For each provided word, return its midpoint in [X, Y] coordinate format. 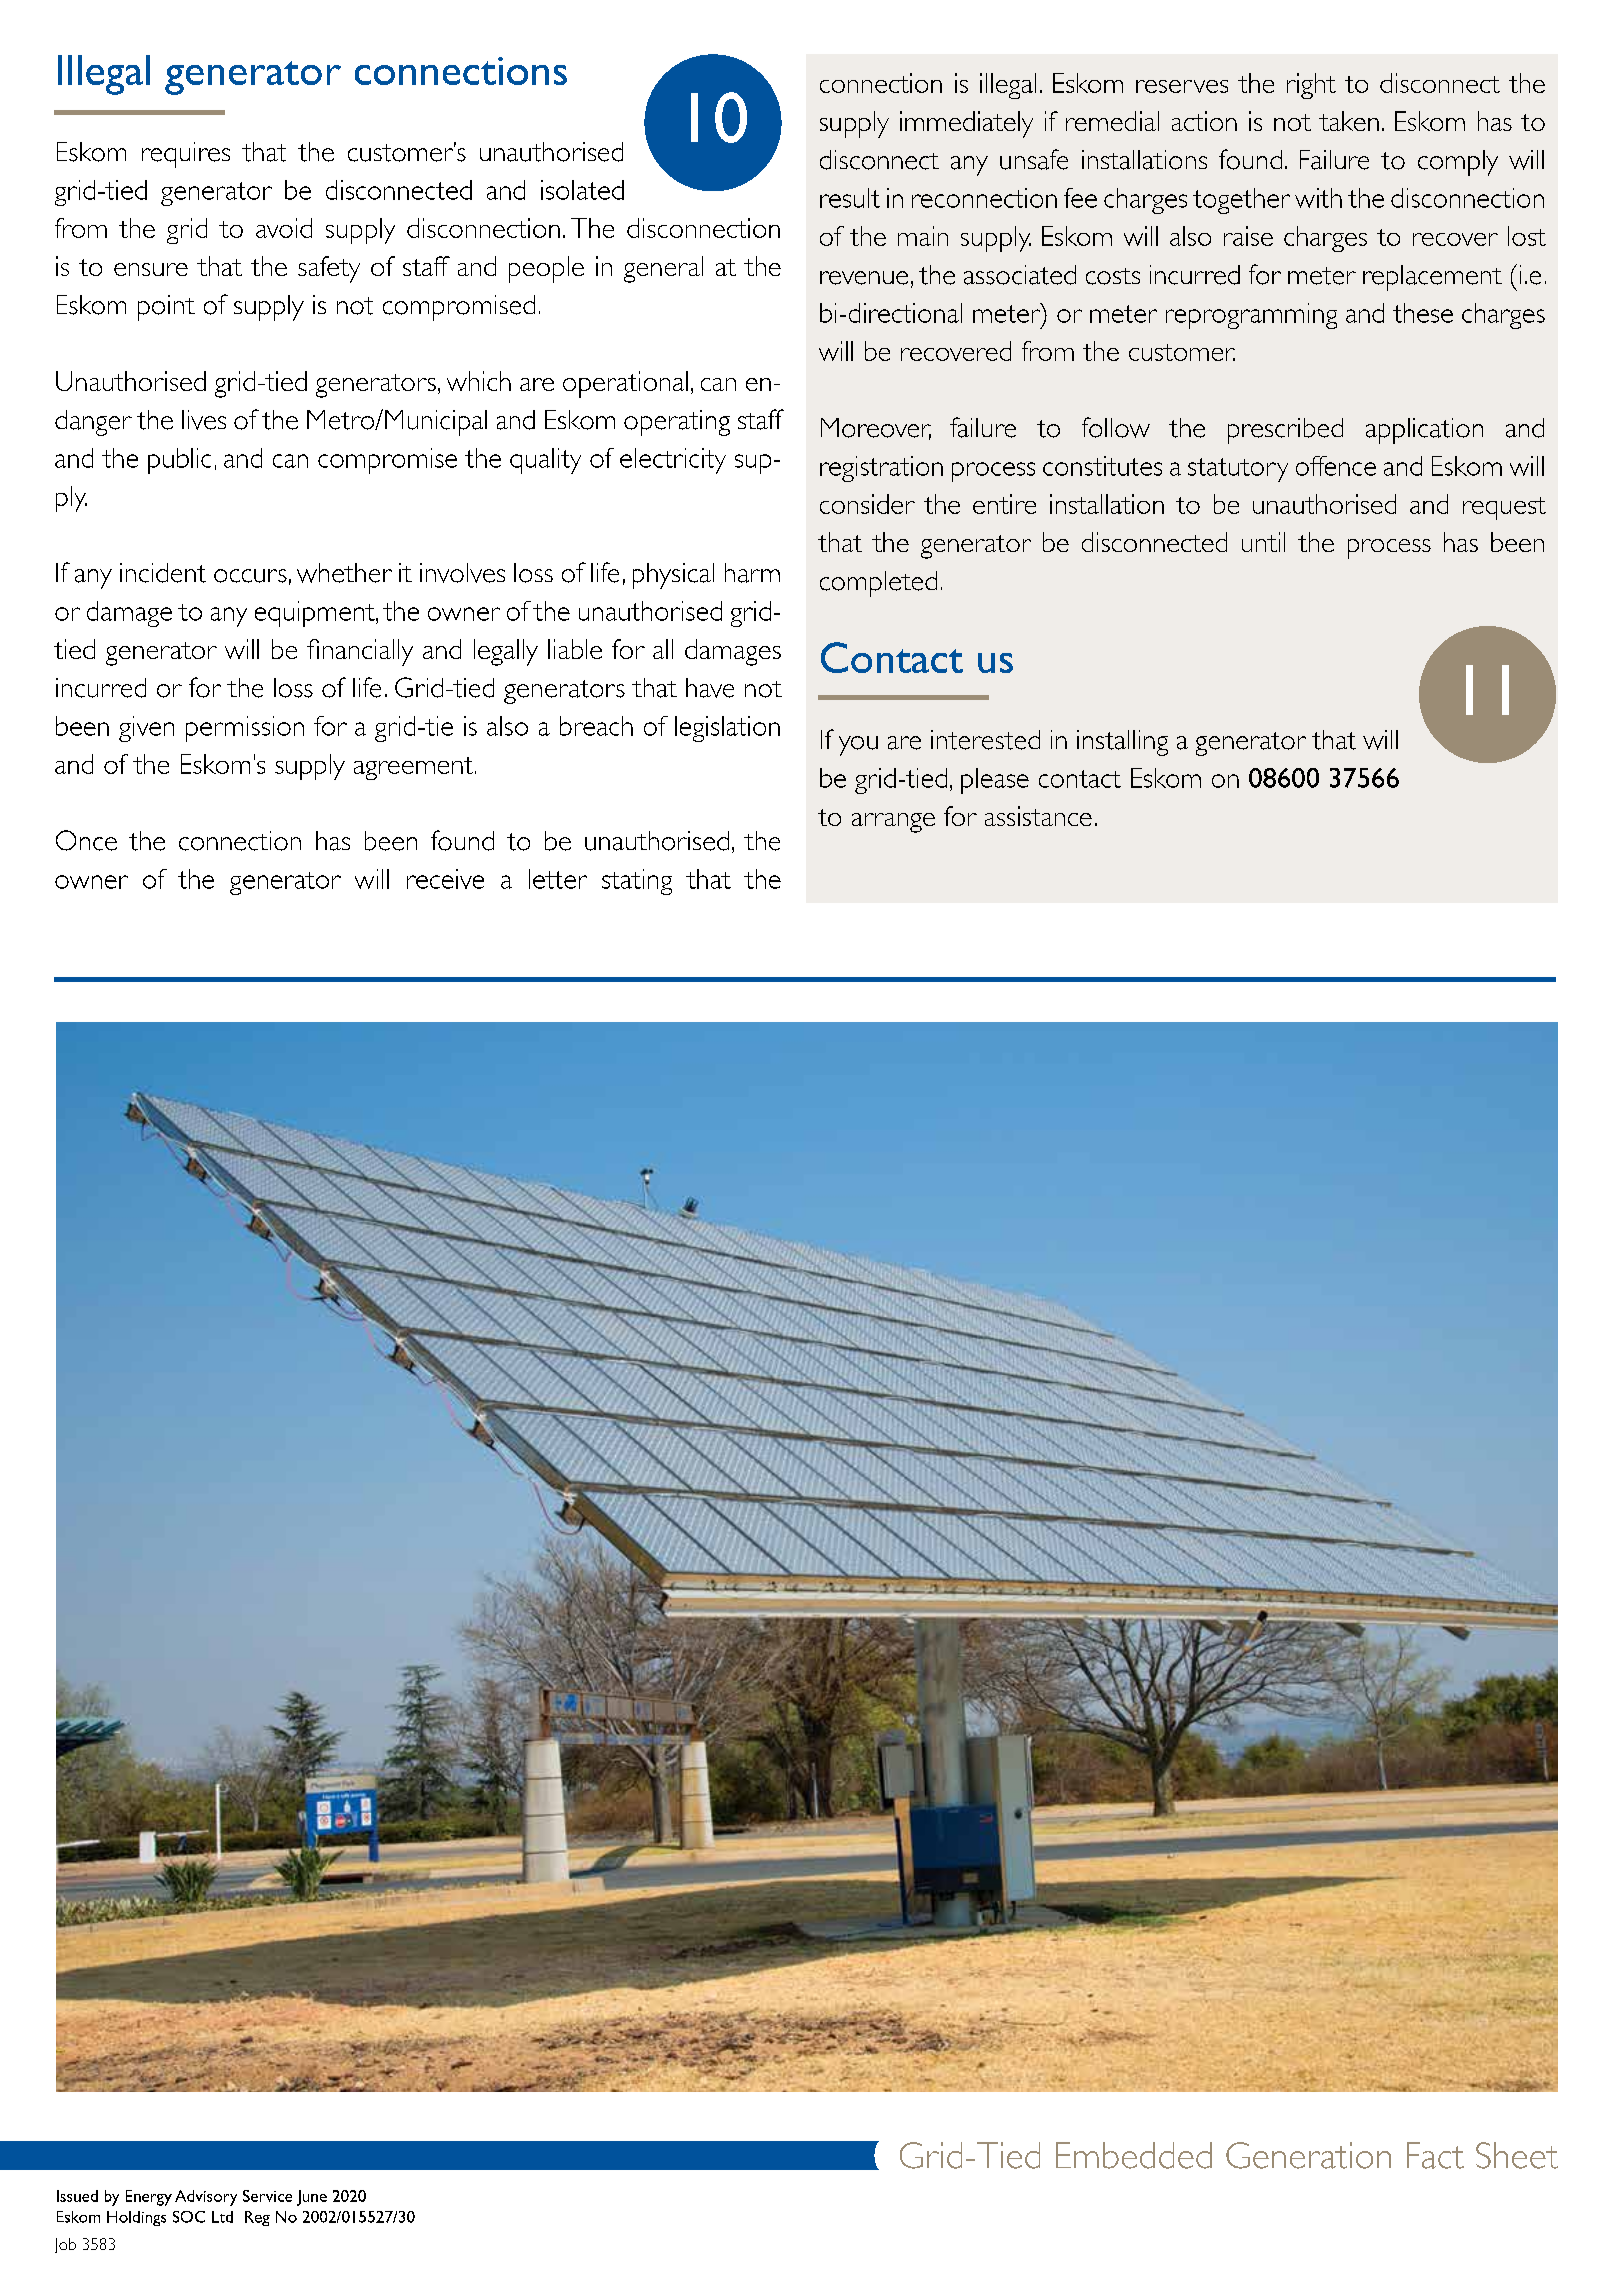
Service [267, 2196]
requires [186, 155]
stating [637, 882]
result [850, 198]
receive [445, 879]
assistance [1038, 816]
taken [1349, 121]
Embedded [1134, 2155]
